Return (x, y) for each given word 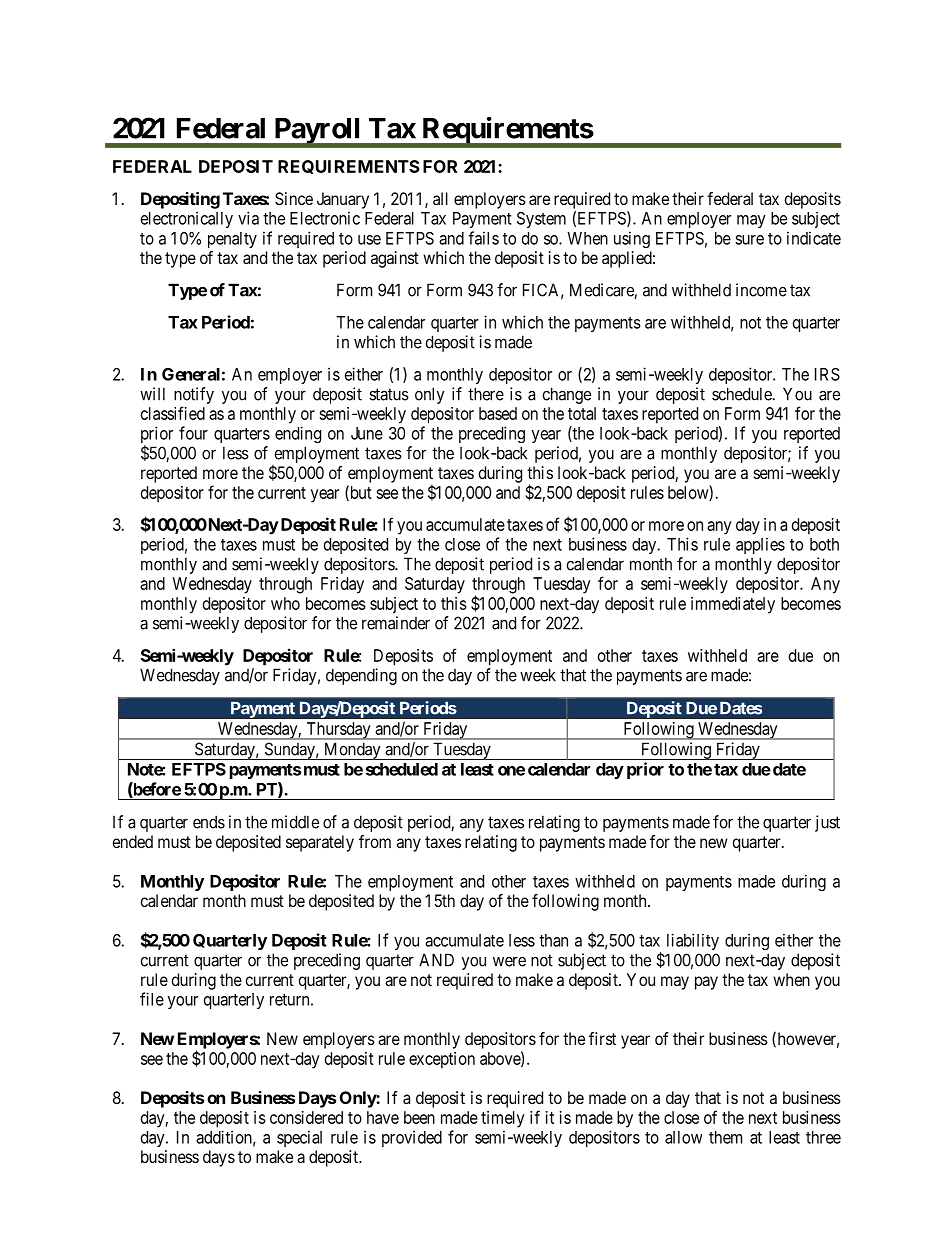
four (193, 433)
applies (760, 545)
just (827, 823)
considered (306, 1117)
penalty (232, 240)
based (498, 413)
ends (209, 822)
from (375, 841)
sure (749, 240)
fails (483, 238)
